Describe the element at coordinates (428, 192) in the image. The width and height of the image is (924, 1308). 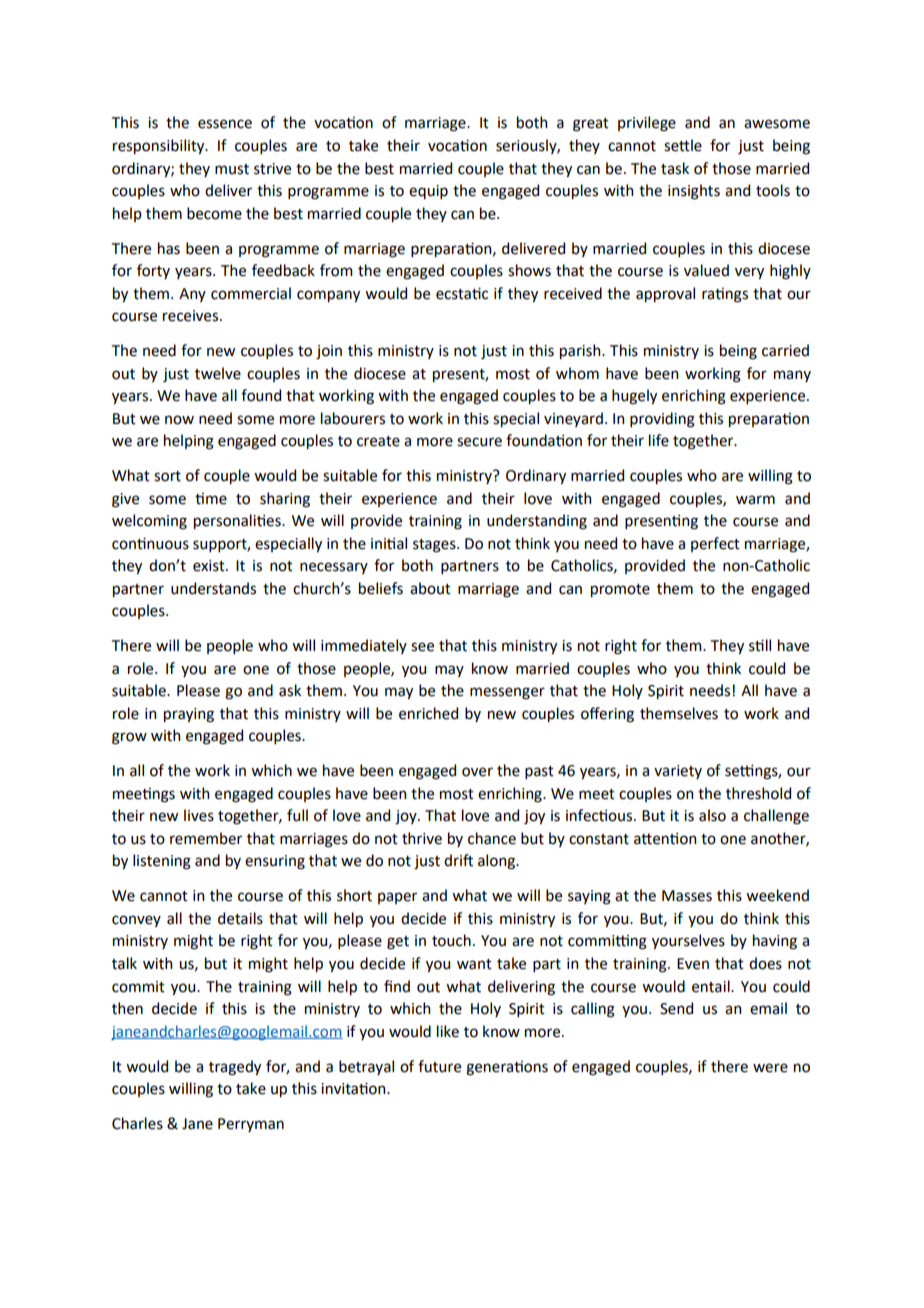
I see `equip` at that location.
